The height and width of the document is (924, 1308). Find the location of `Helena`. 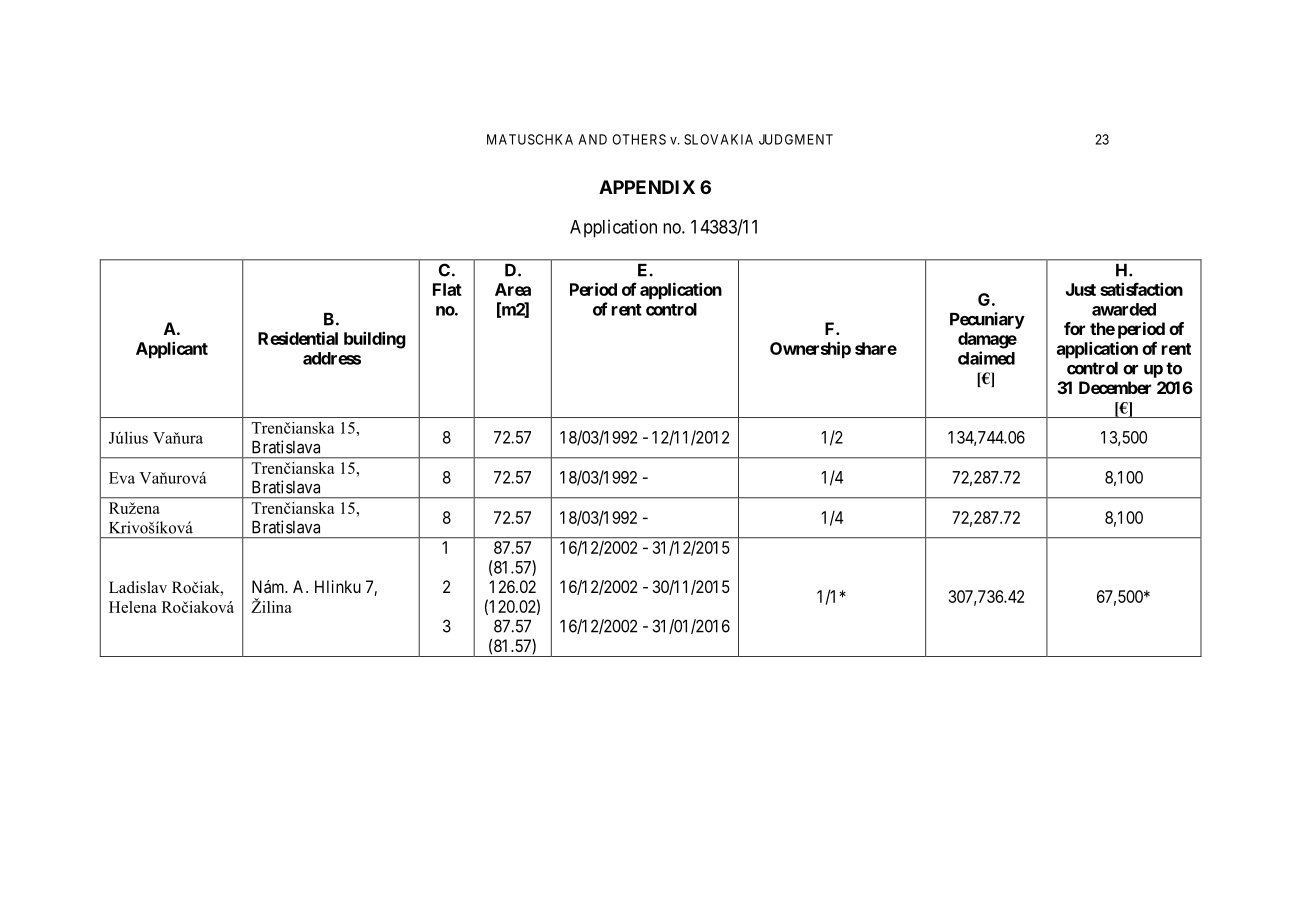

Helena is located at coordinates (133, 607).
